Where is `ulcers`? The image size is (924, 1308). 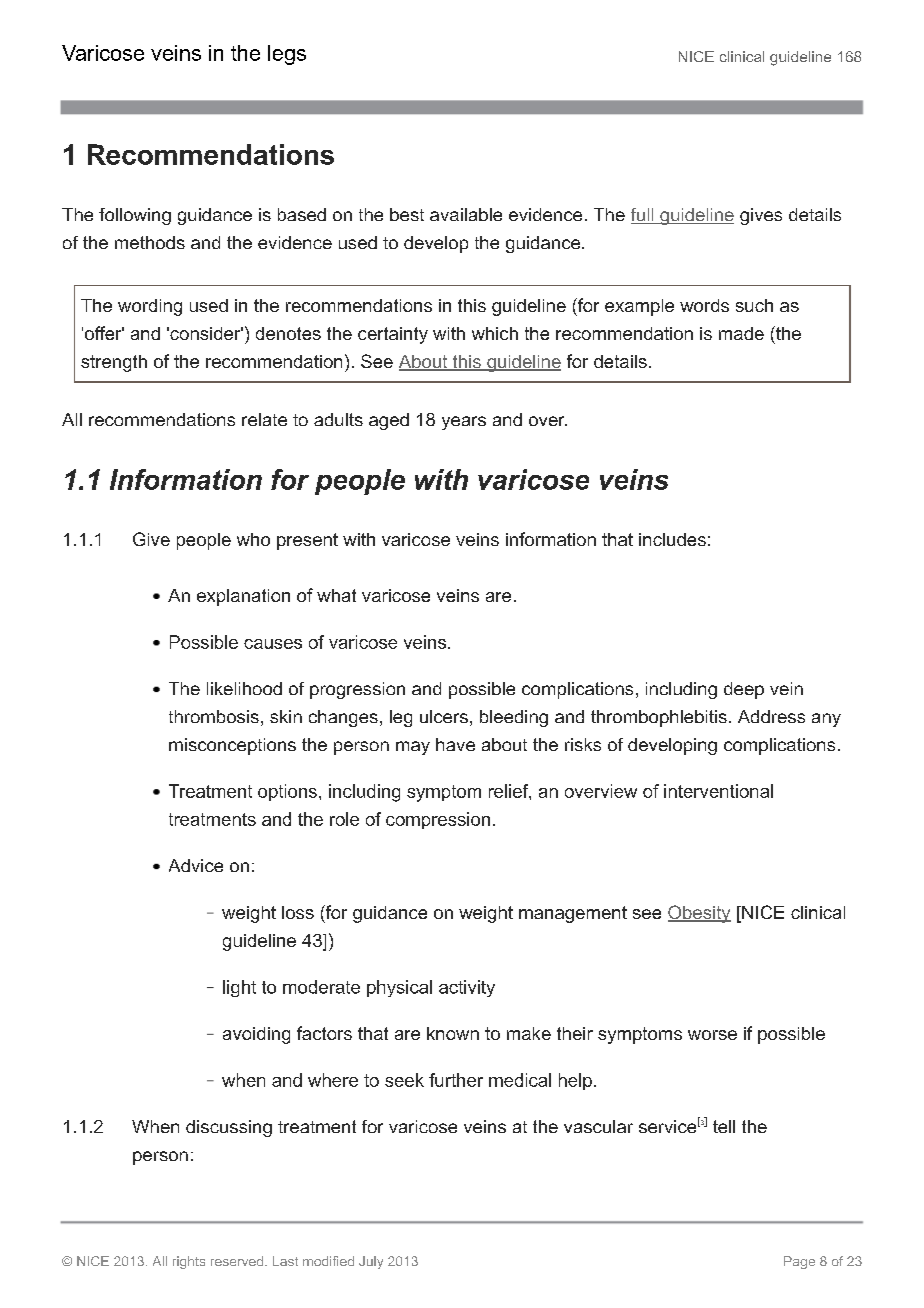
ulcers is located at coordinates (444, 716).
